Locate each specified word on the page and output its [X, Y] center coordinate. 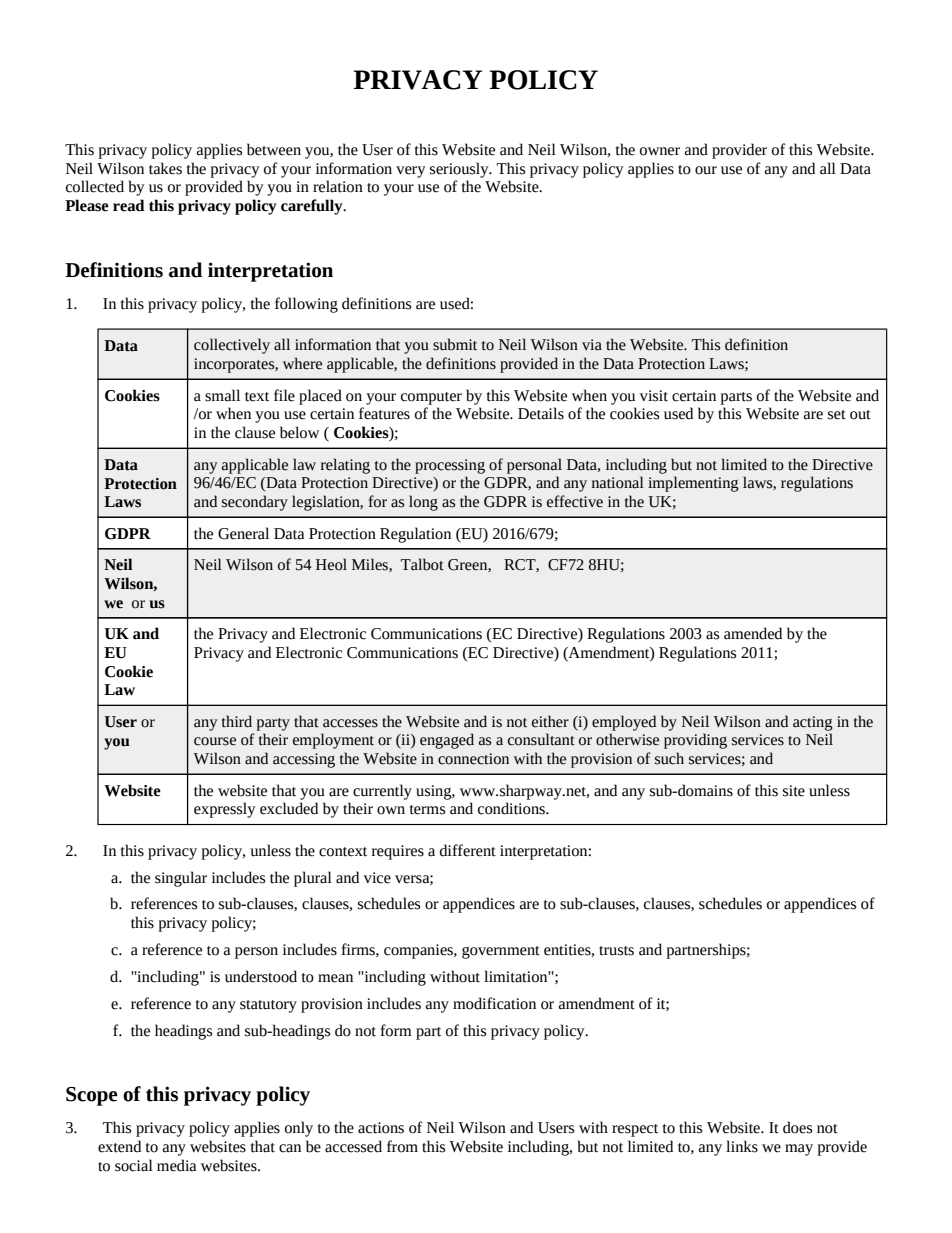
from [402, 1146]
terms [427, 810]
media [176, 1165]
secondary [255, 503]
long [423, 503]
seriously [460, 170]
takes [165, 168]
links [742, 1146]
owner [660, 151]
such [669, 758]
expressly [225, 810]
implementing [693, 484]
